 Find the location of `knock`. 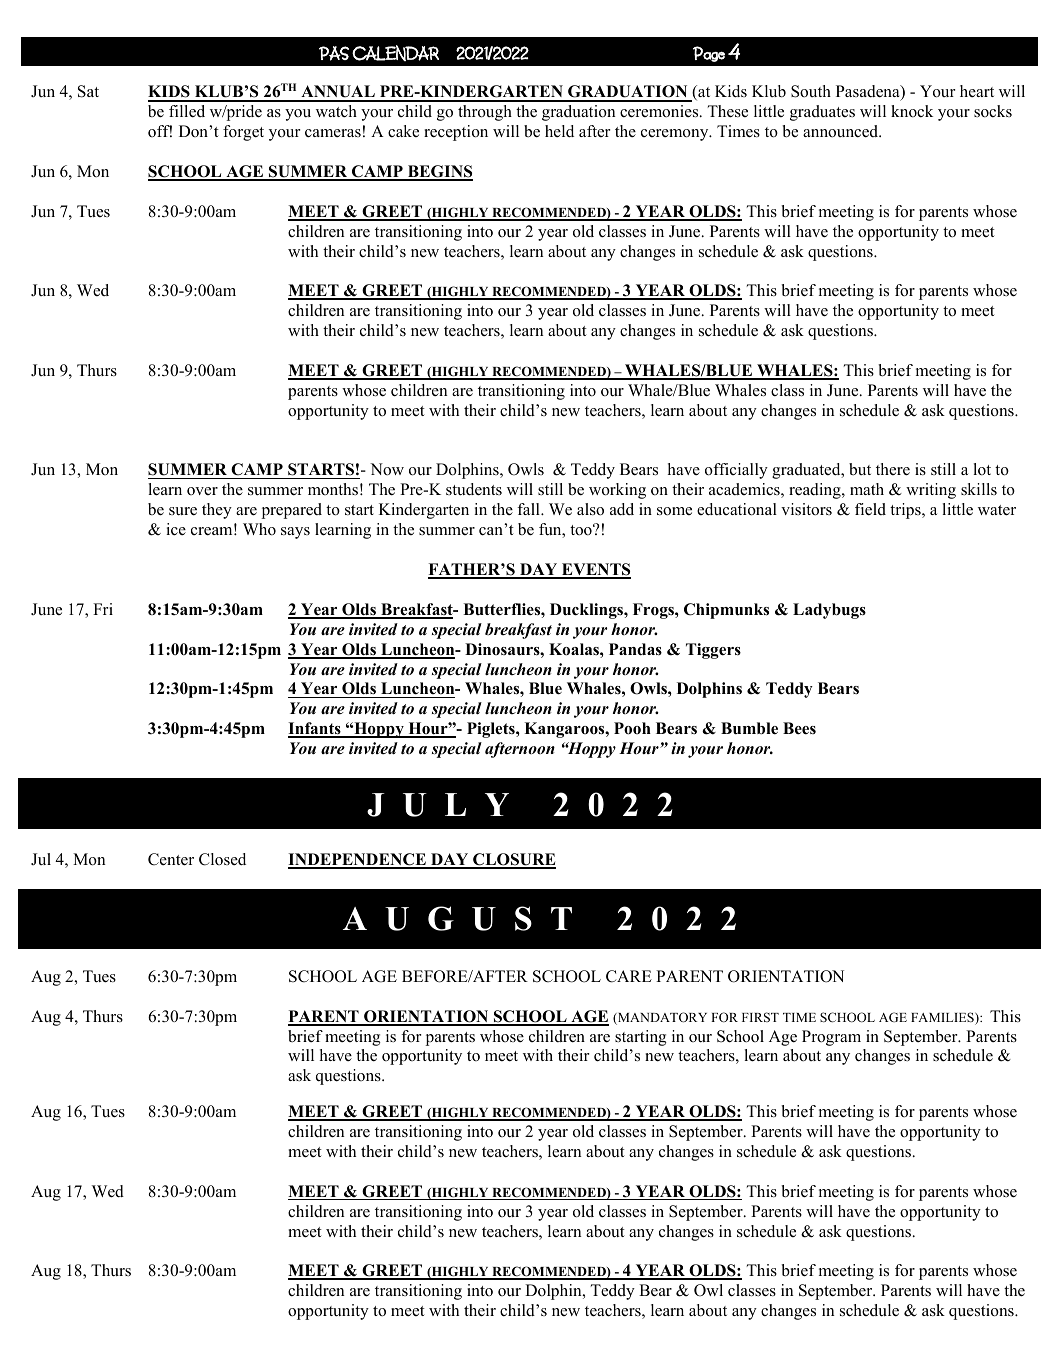

knock is located at coordinates (912, 111).
